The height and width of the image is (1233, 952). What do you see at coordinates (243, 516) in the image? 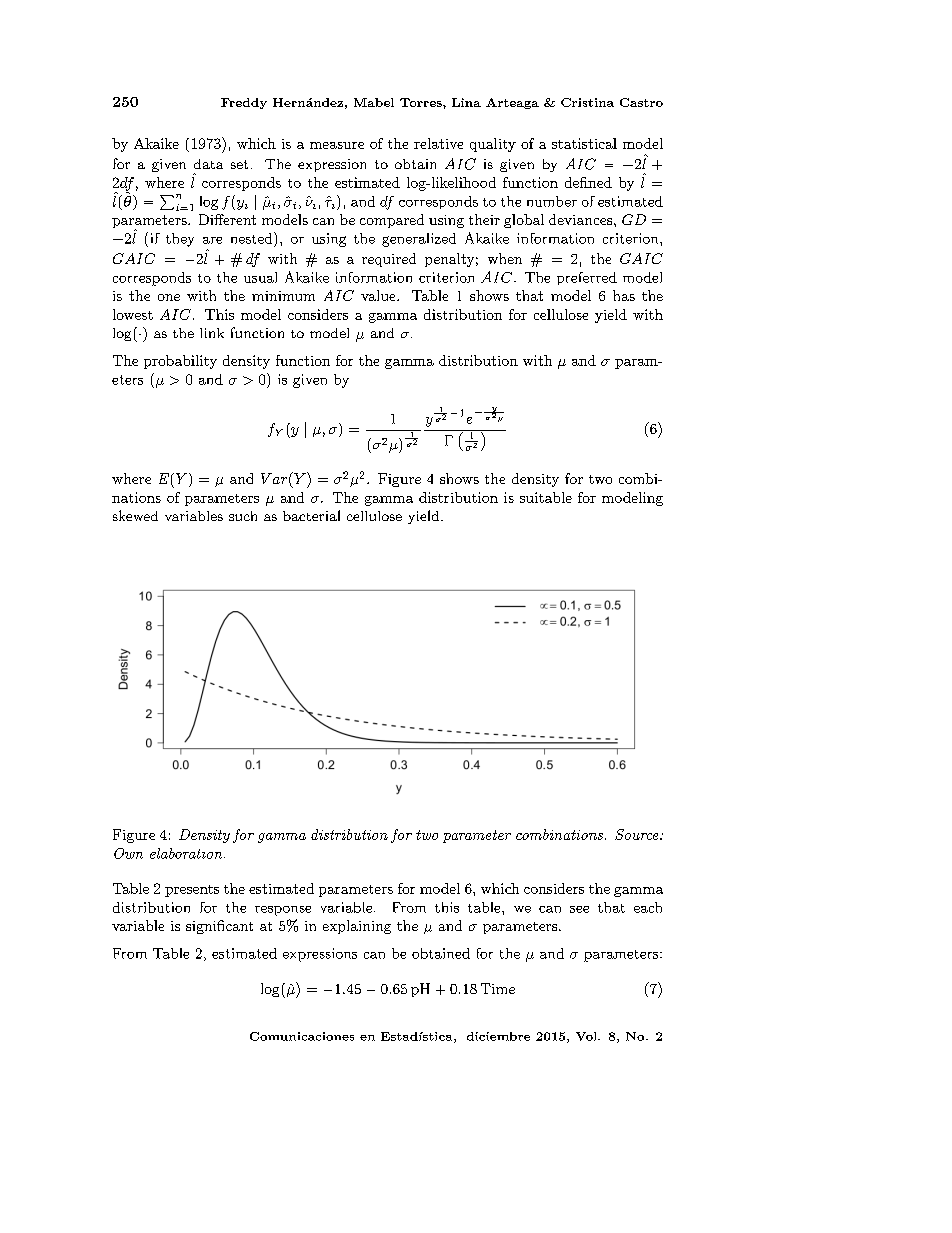
I see `such` at bounding box center [243, 516].
